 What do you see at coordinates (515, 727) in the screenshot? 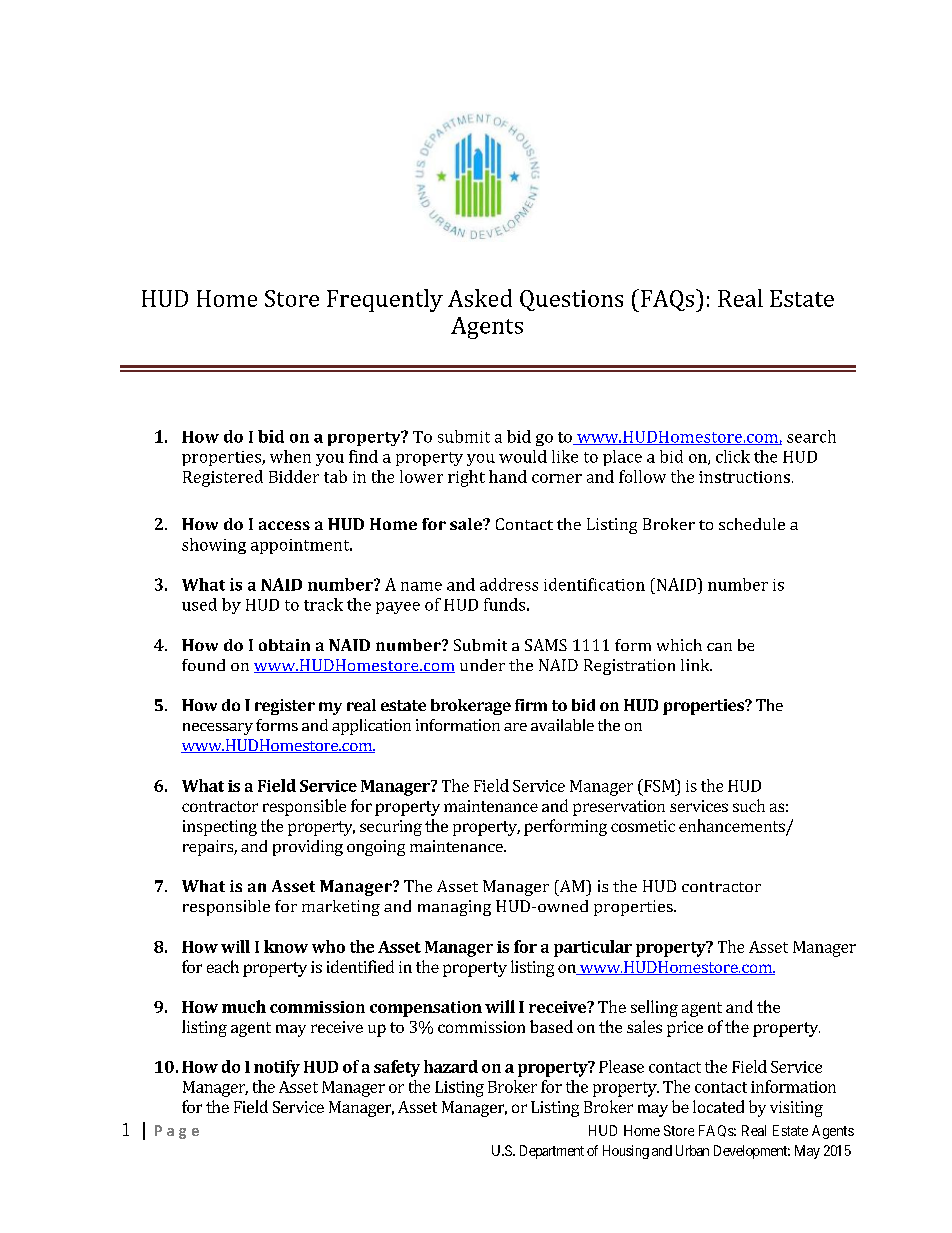
I see `are` at bounding box center [515, 727].
